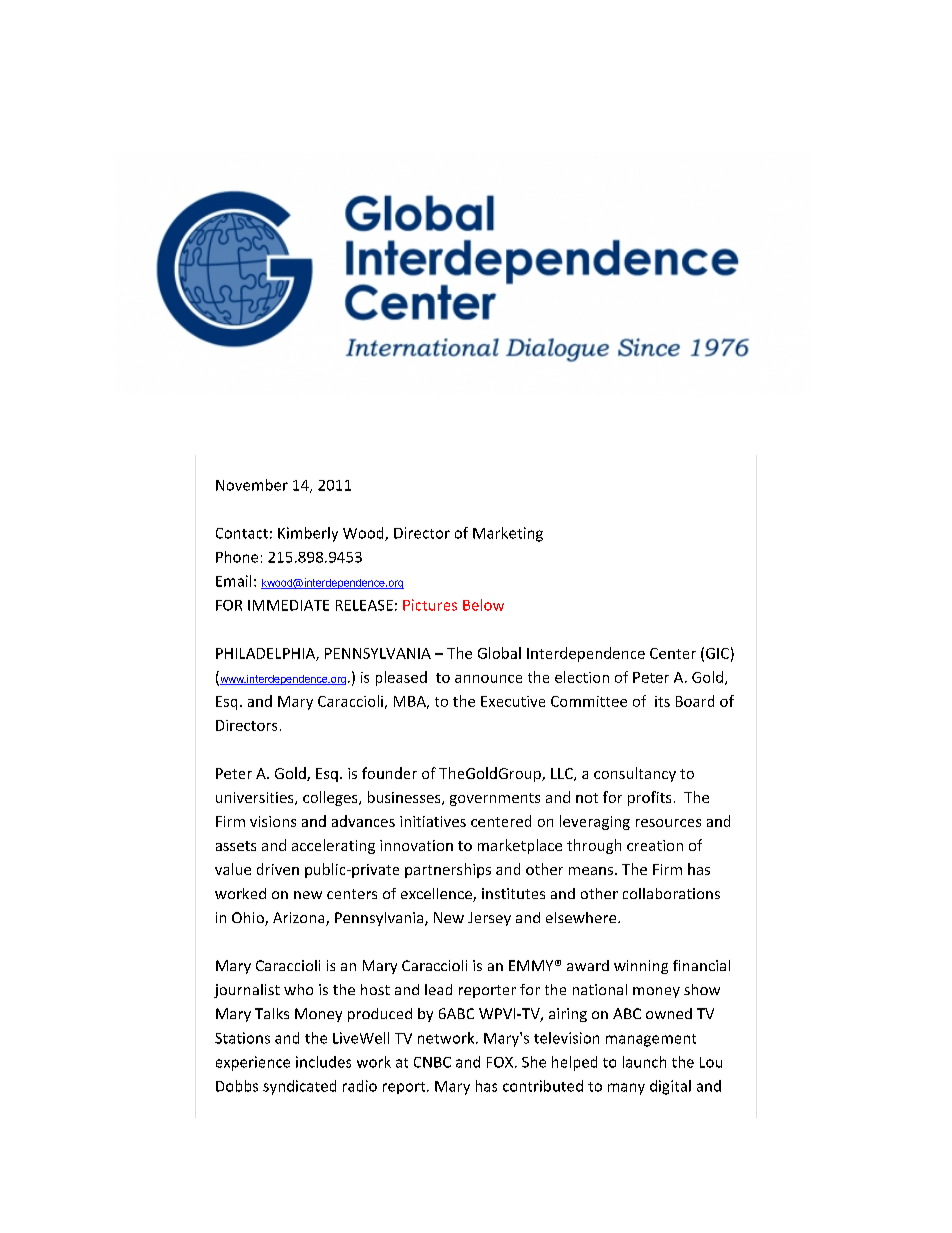 The width and height of the document is (952, 1233). Describe the element at coordinates (649, 798) in the document. I see `profits` at that location.
